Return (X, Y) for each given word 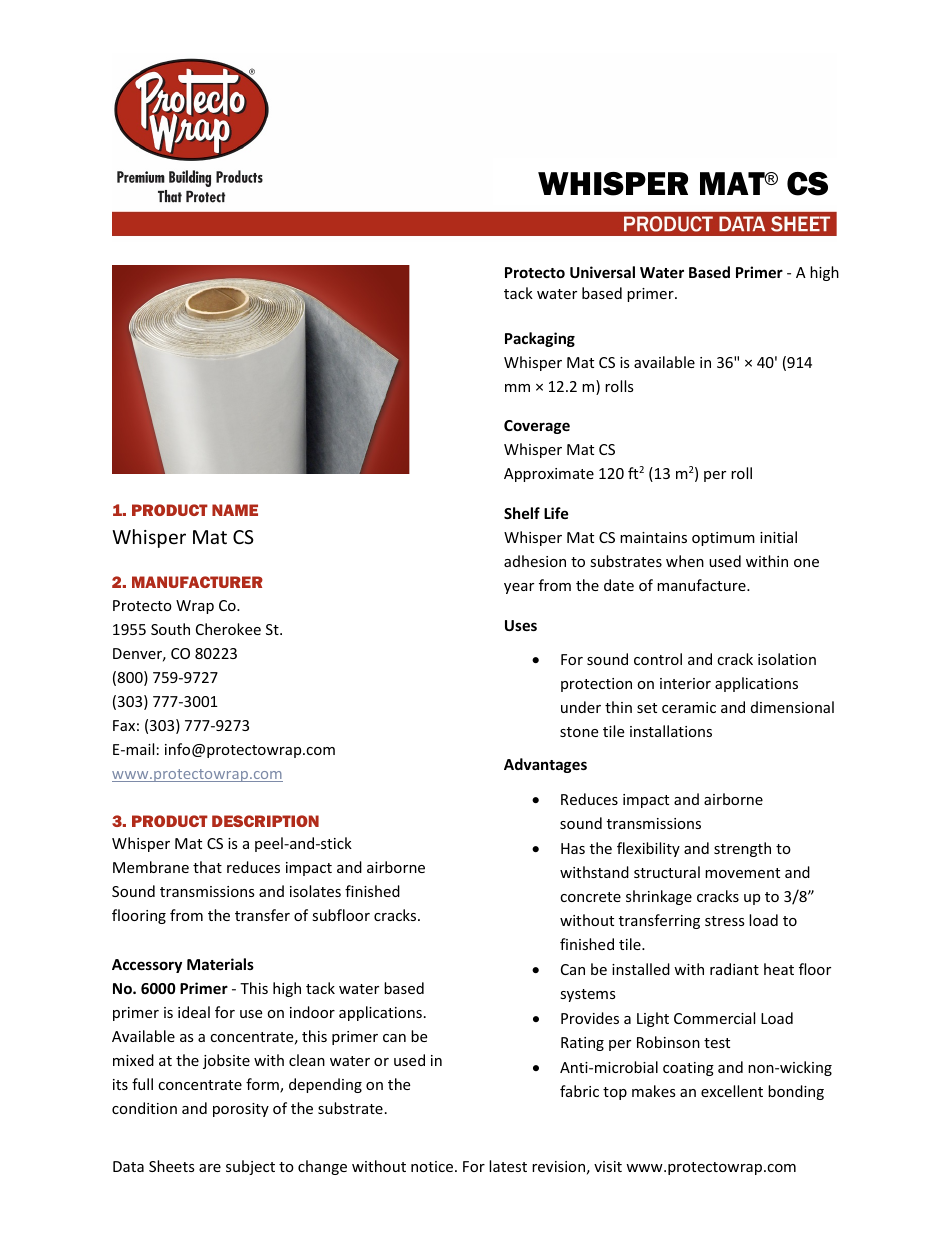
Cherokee (228, 629)
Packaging (540, 339)
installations (671, 731)
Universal (602, 272)
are (210, 1168)
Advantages (545, 765)
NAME (235, 510)
